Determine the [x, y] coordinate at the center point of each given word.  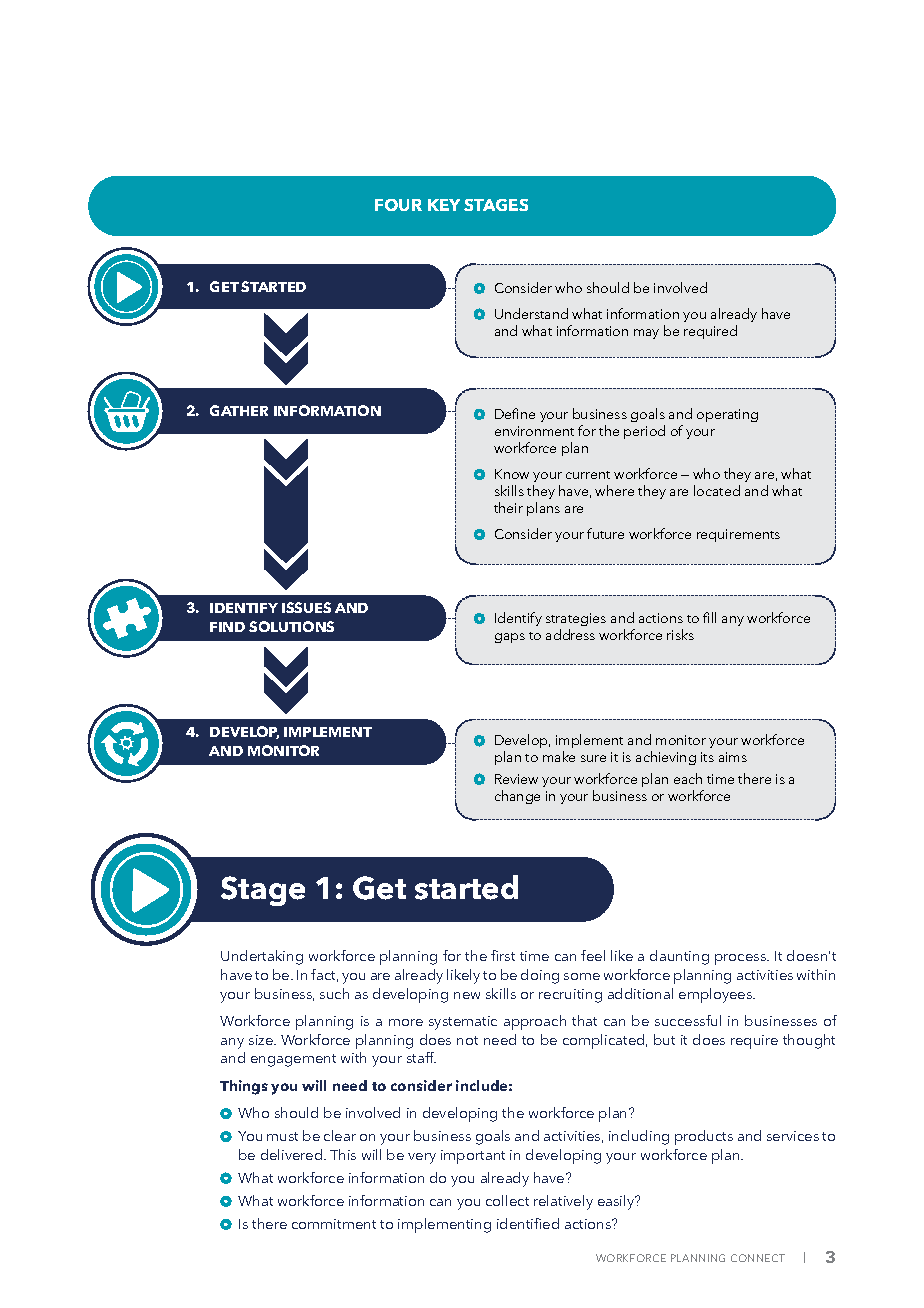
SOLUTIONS [291, 626]
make [559, 756]
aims [733, 757]
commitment [334, 1224]
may [646, 334]
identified [528, 1223]
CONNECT [758, 1258]
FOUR [398, 205]
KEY [444, 205]
